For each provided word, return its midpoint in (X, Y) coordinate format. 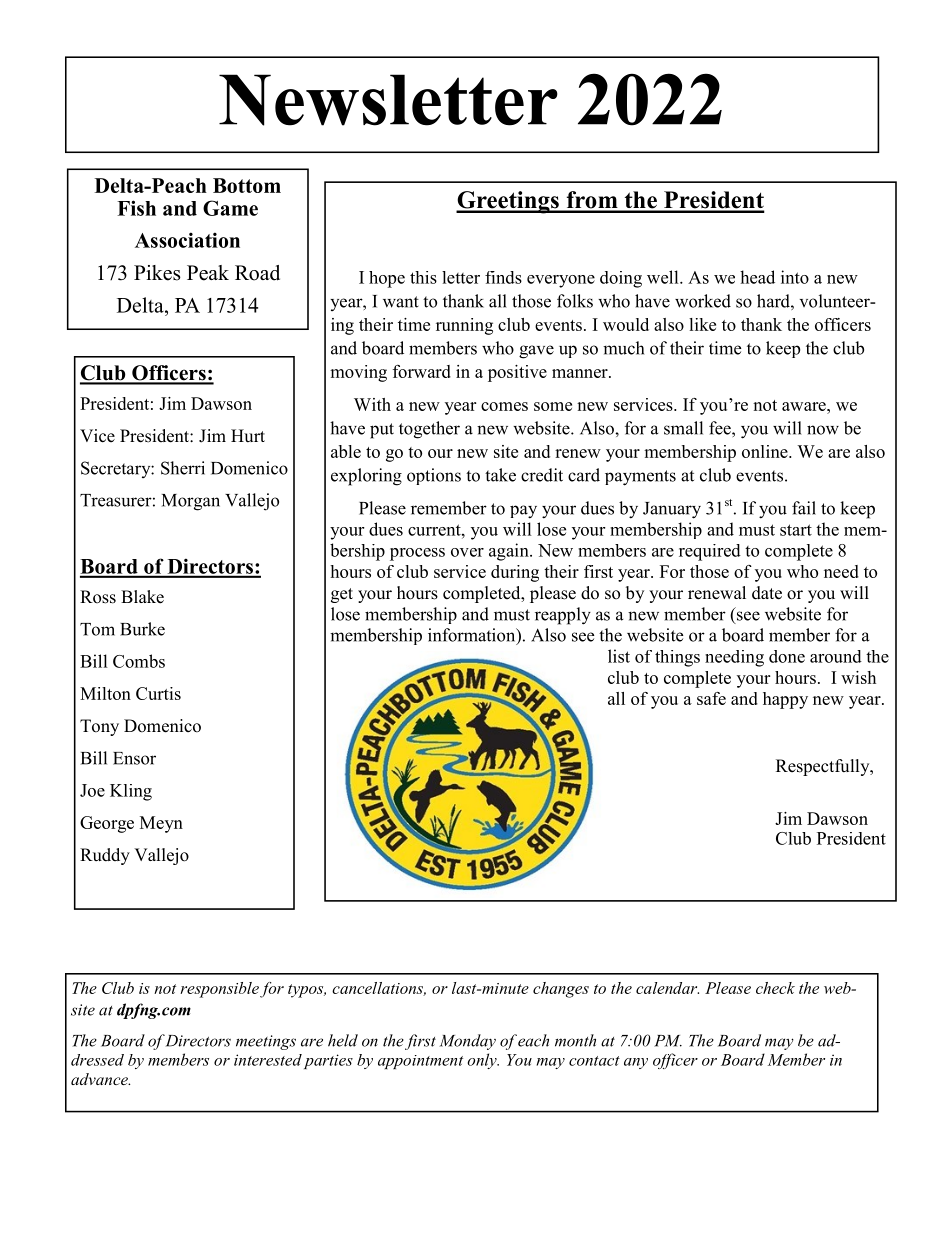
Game (230, 208)
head (757, 277)
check (775, 988)
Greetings (508, 202)
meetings (266, 1042)
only (483, 1061)
